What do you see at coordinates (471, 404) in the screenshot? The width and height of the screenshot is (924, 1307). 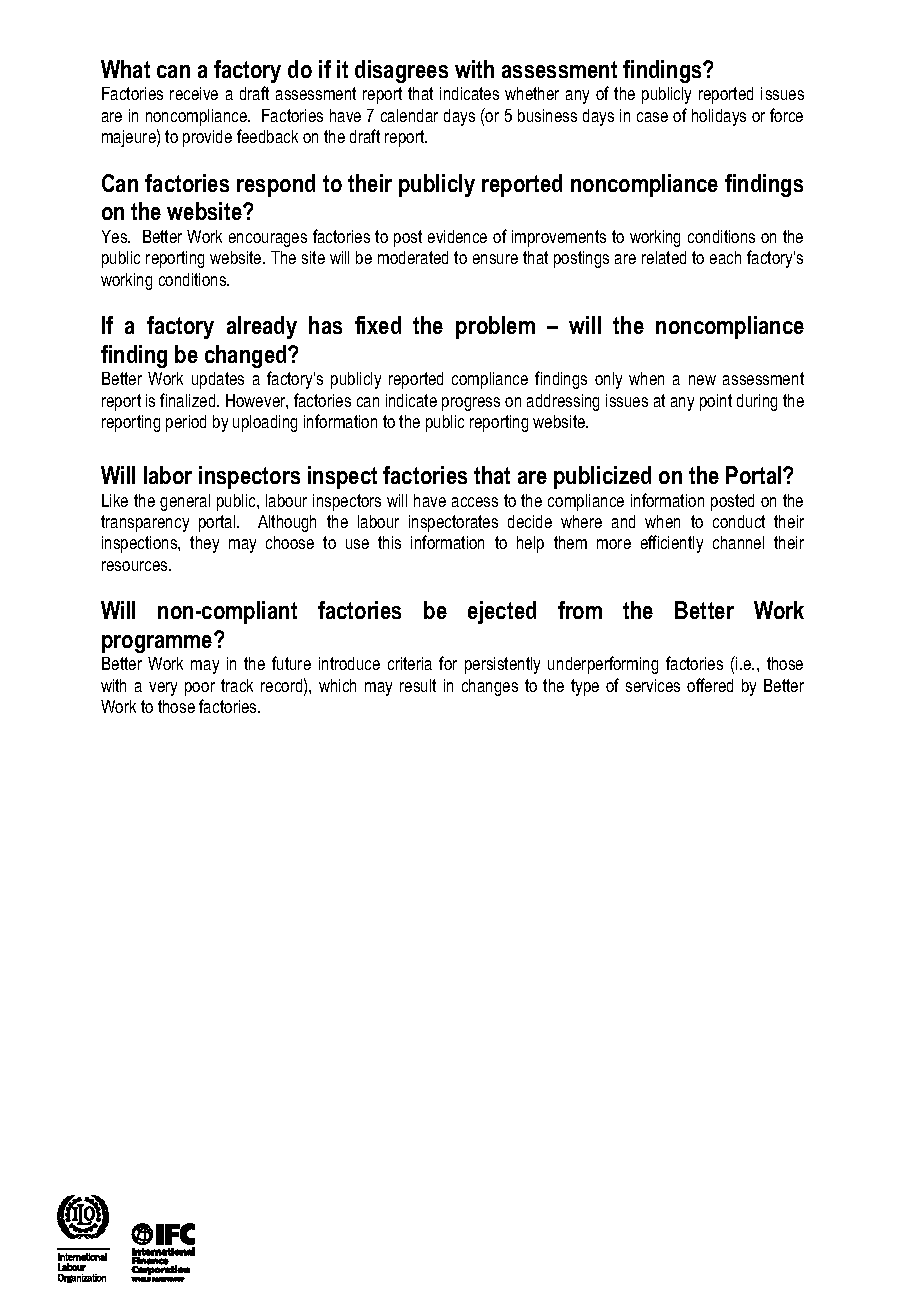 I see `progress` at bounding box center [471, 404].
